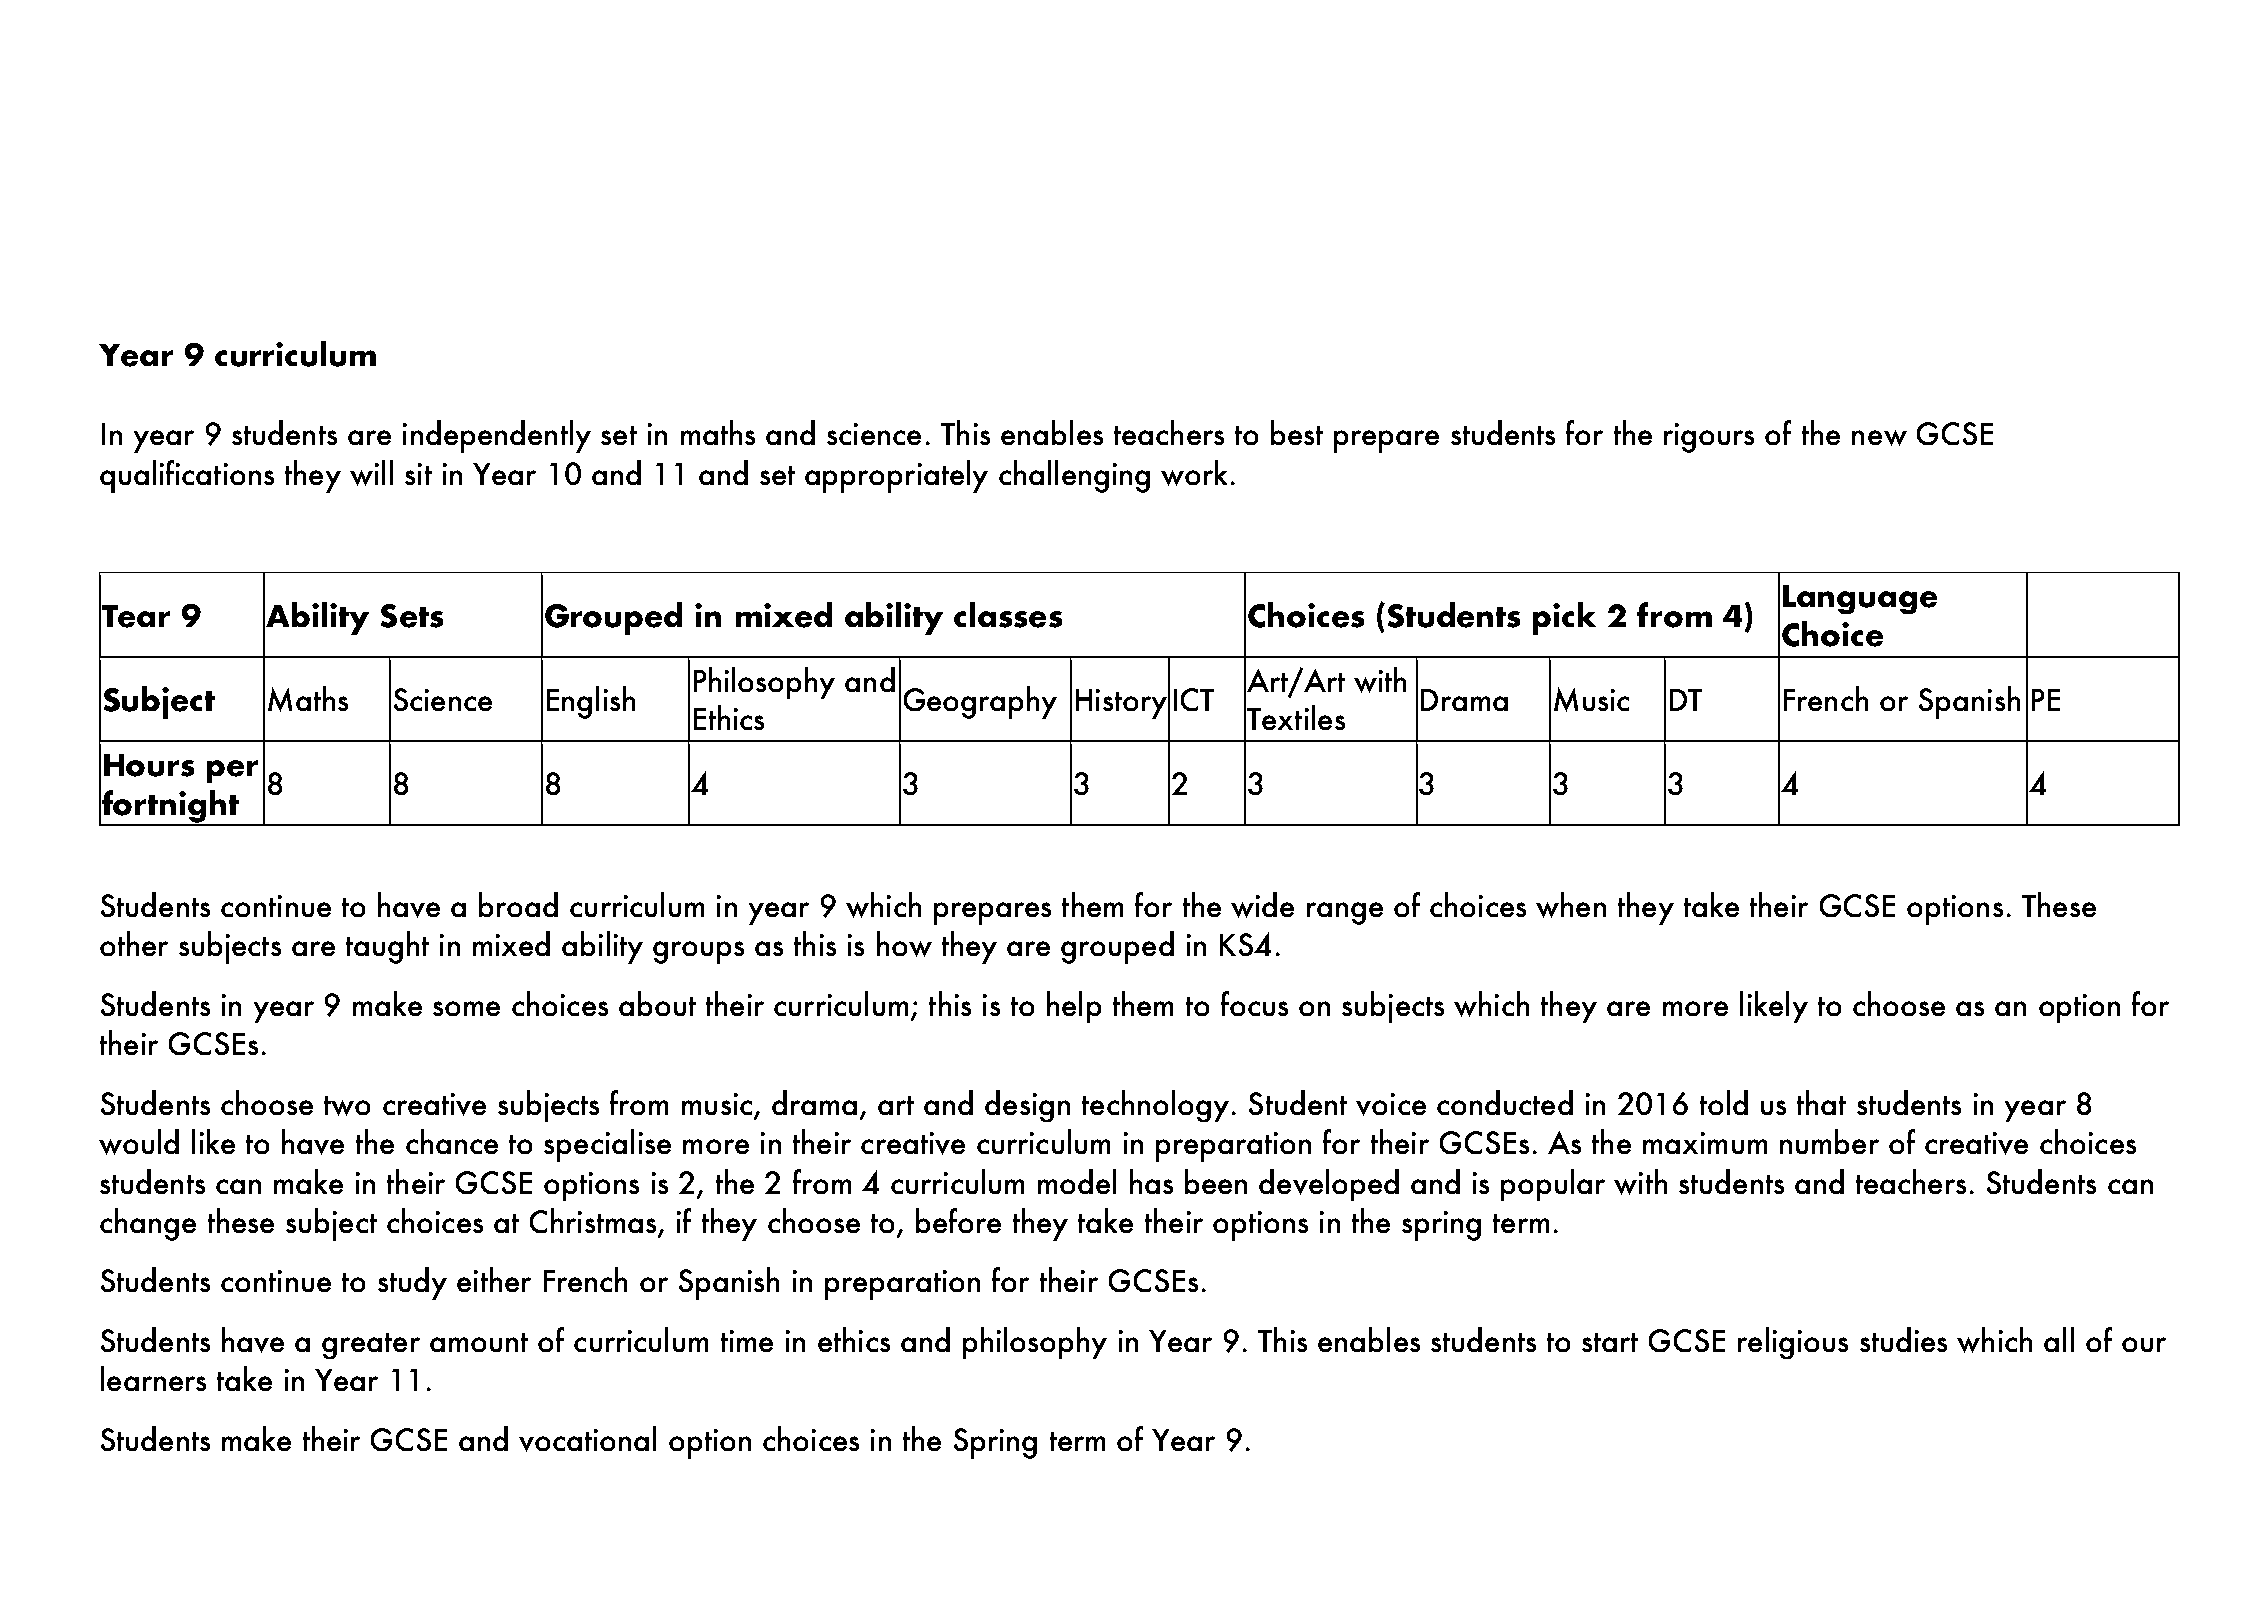  What do you see at coordinates (1709, 438) in the screenshot?
I see `rigours` at bounding box center [1709, 438].
